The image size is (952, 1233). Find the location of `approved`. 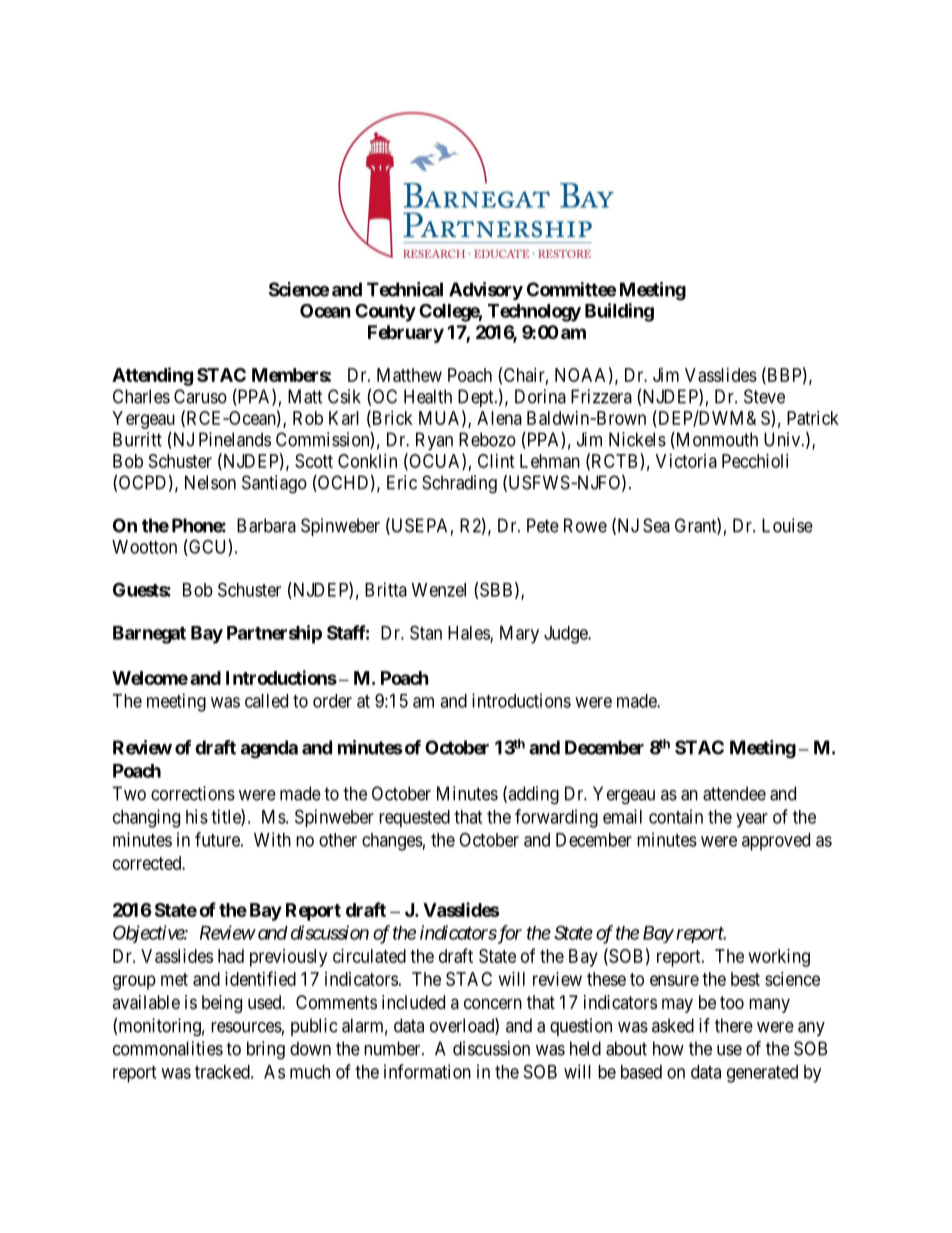

approved is located at coordinates (776, 842).
